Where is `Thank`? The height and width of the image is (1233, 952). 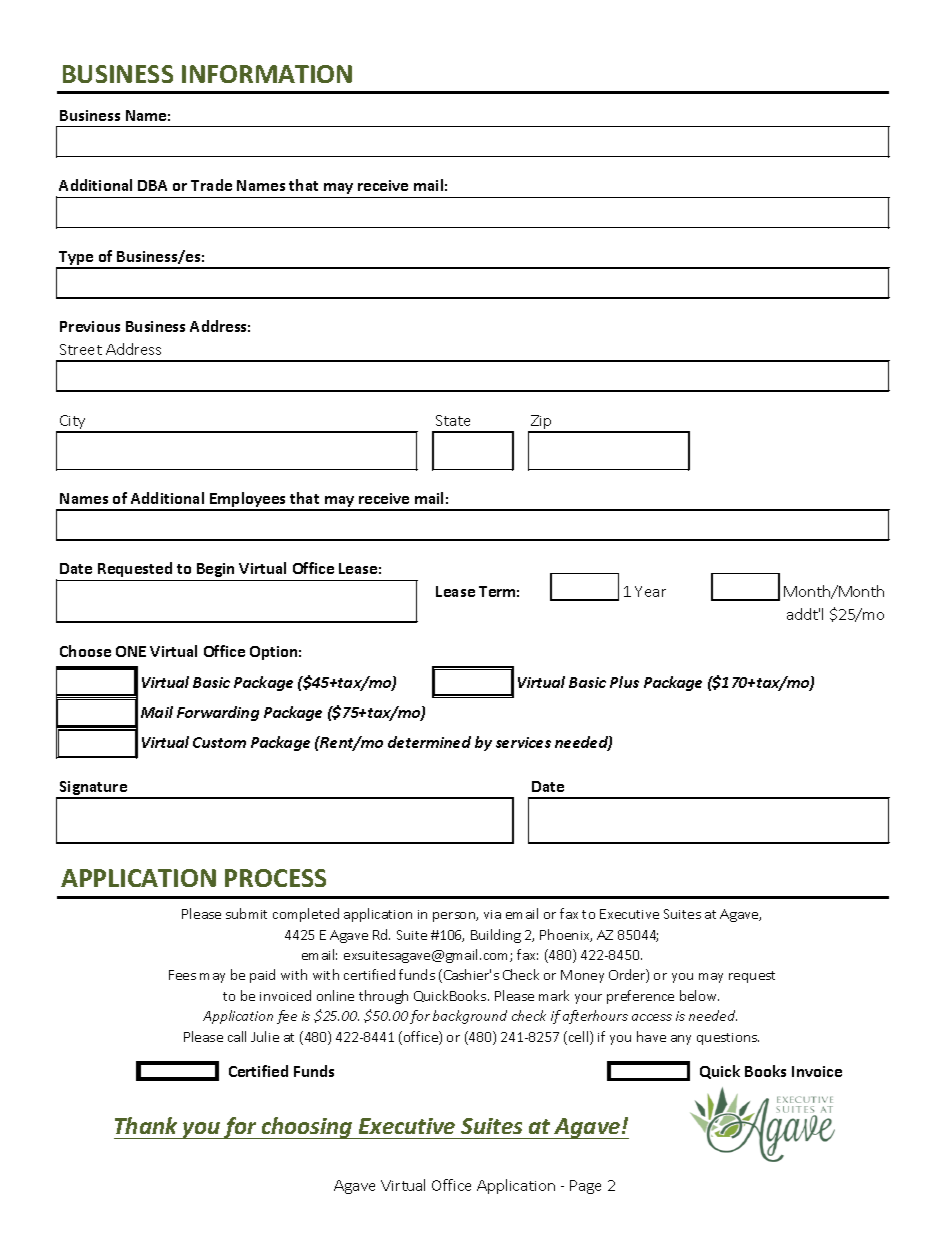
Thank is located at coordinates (146, 1125).
